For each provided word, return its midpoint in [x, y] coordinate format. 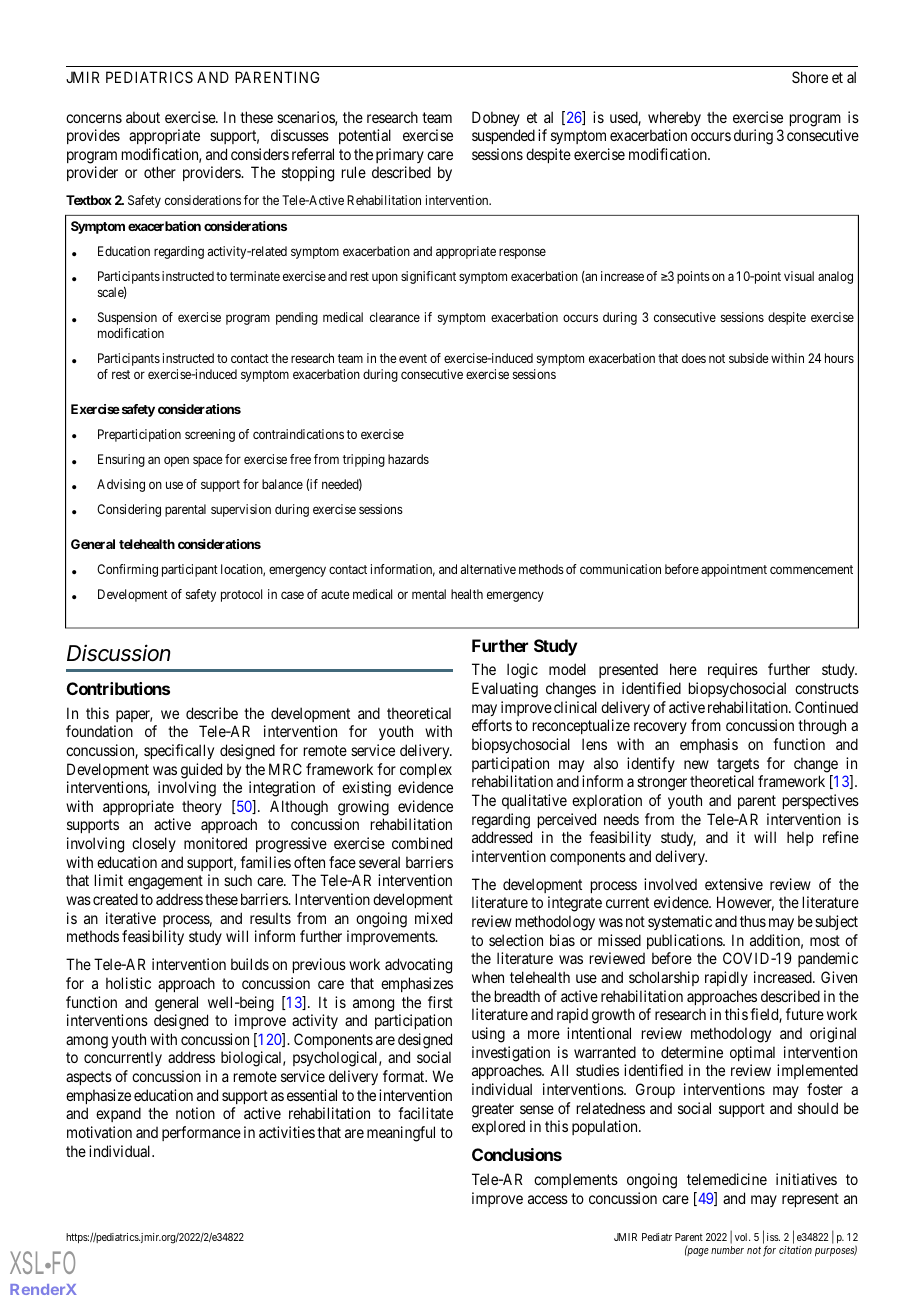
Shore [810, 77]
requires [733, 670]
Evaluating [505, 690]
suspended [503, 136]
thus [753, 921]
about [143, 117]
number [727, 1250]
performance [201, 1133]
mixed [433, 918]
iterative [131, 918]
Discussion [118, 653]
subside [749, 358]
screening [210, 435]
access [548, 1199]
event [413, 358]
